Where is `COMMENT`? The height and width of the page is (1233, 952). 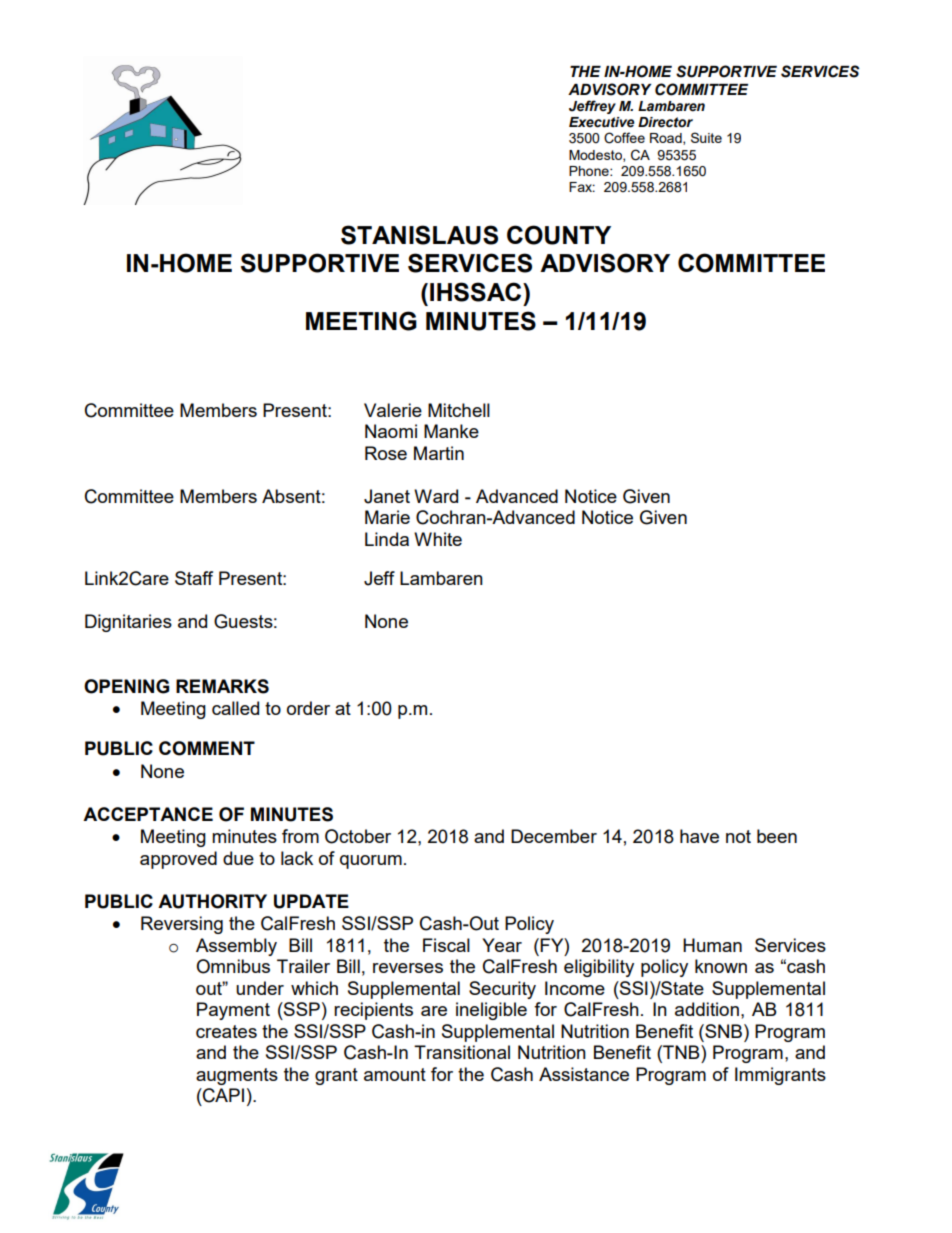 COMMENT is located at coordinates (207, 748).
